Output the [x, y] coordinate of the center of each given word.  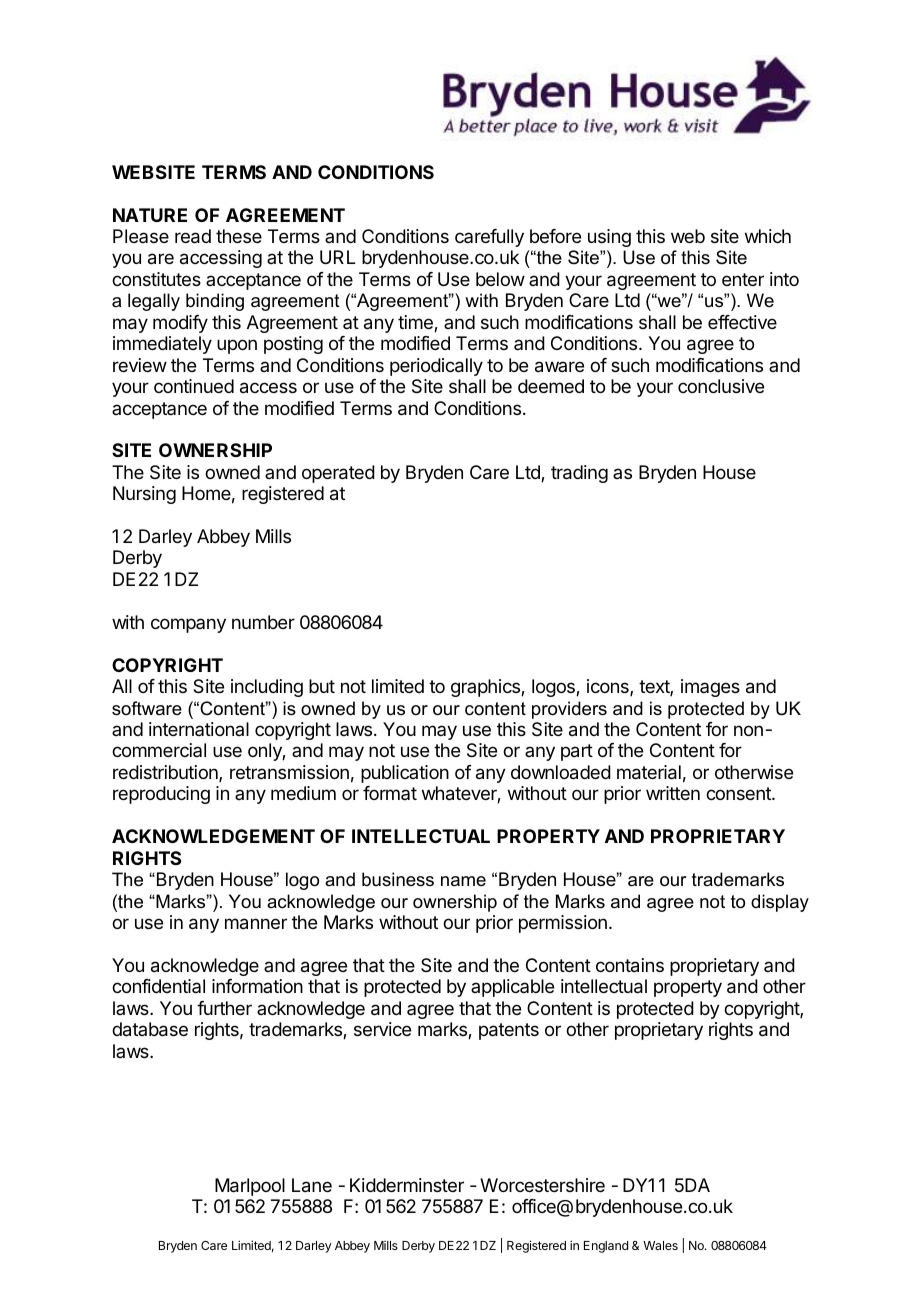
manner [256, 924]
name [463, 881]
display [780, 903]
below [500, 279]
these [239, 236]
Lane [312, 1185]
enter [743, 279]
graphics [486, 688]
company [188, 625]
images [710, 688]
